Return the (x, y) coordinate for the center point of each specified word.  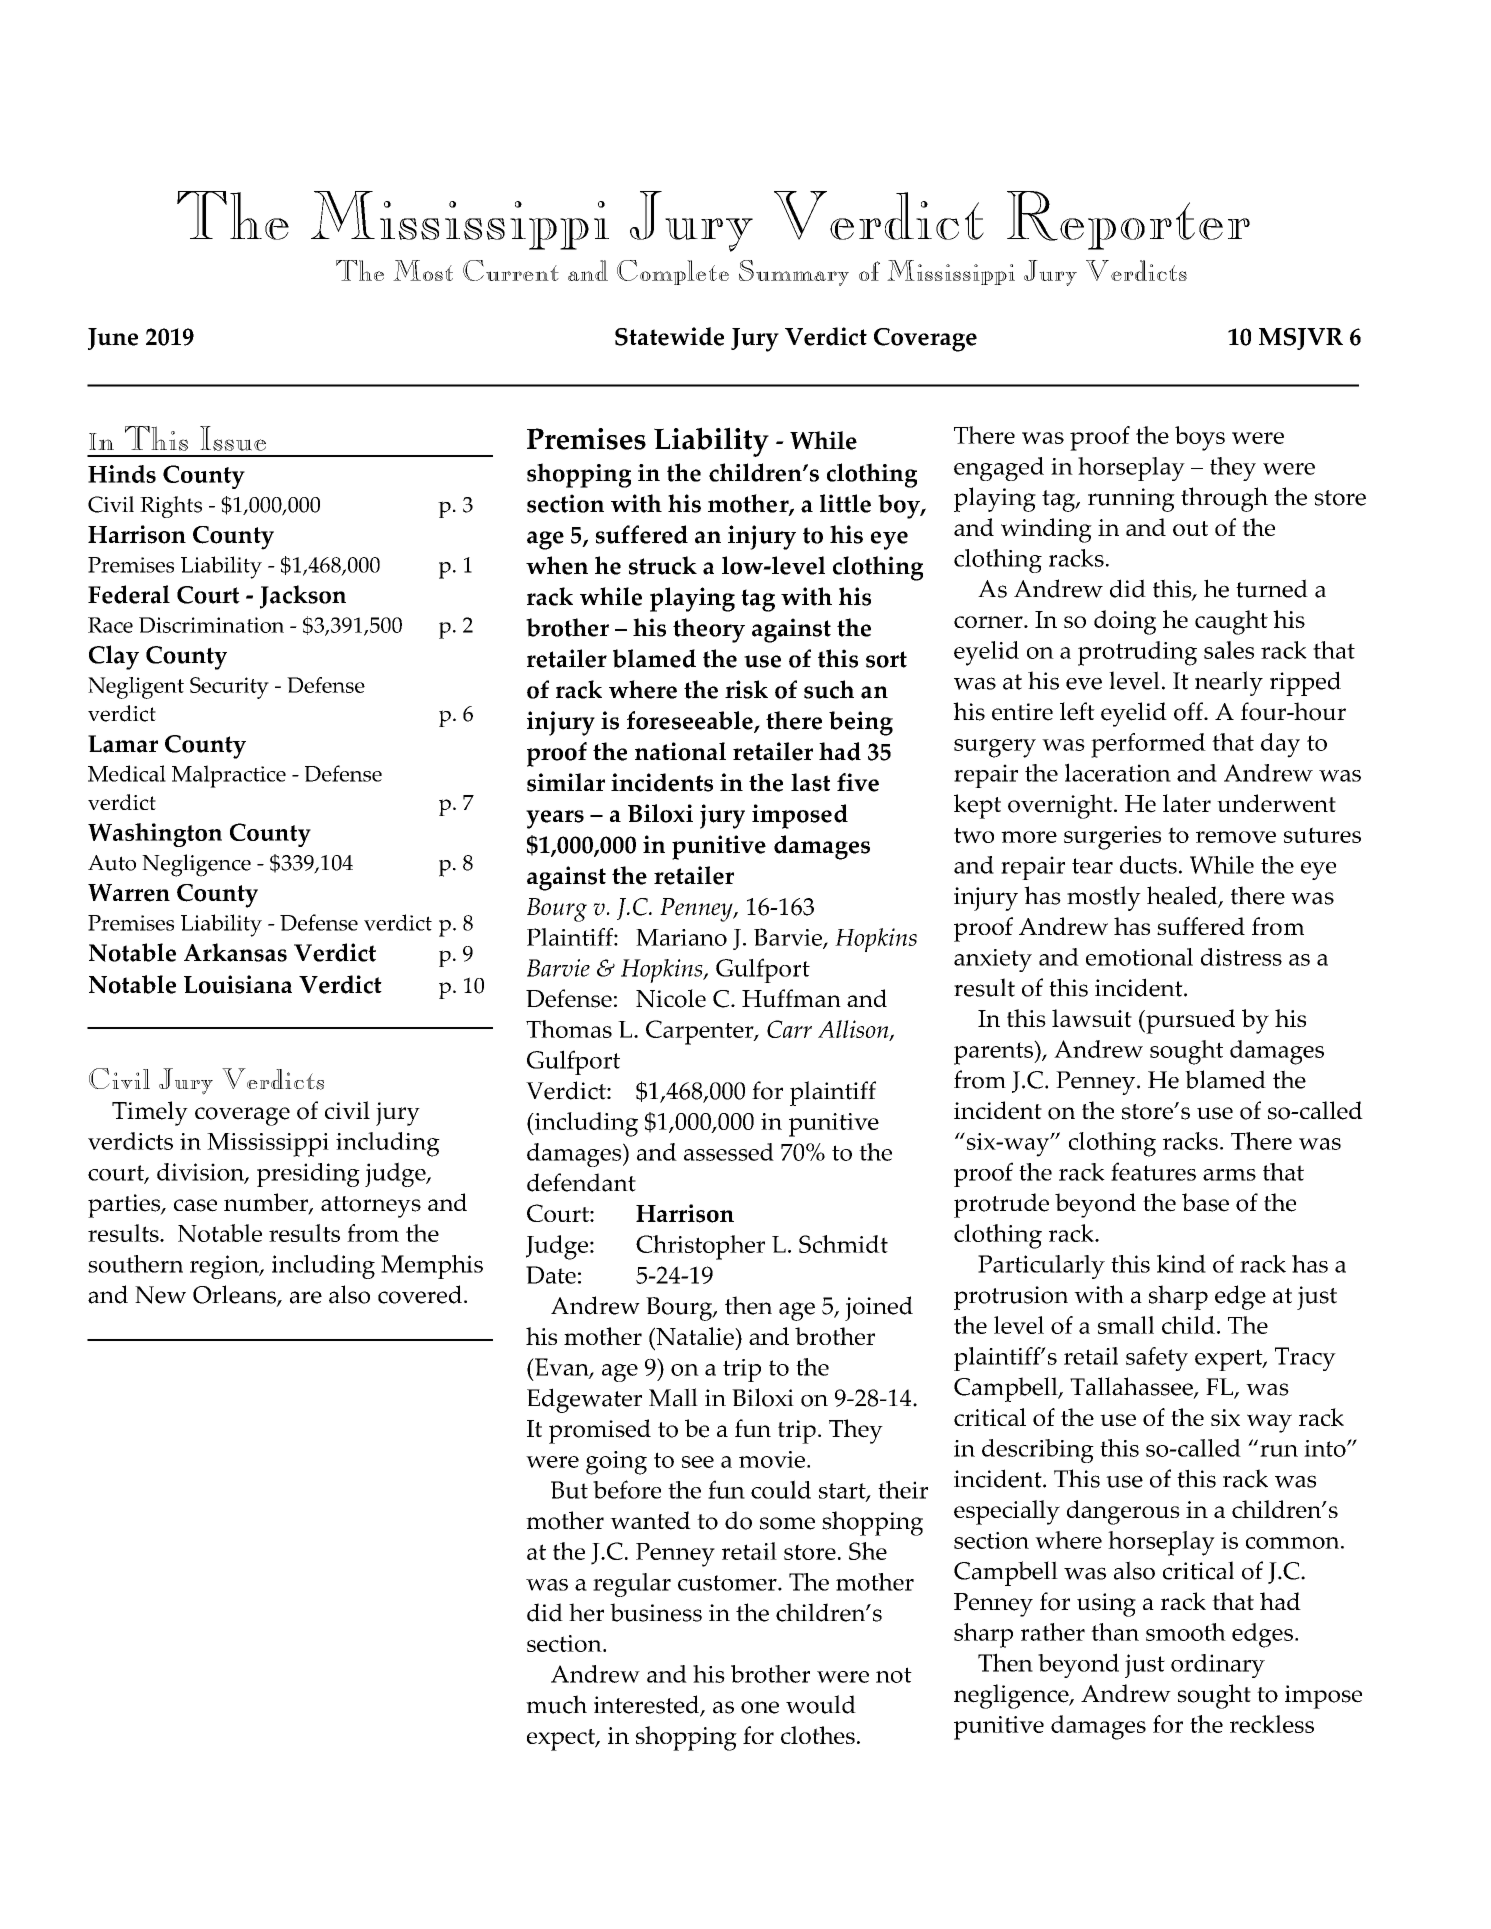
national (680, 751)
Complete (673, 272)
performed (1148, 745)
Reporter (1128, 220)
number (267, 1203)
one (760, 1707)
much (556, 1704)
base (1205, 1202)
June (113, 339)
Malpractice (229, 776)
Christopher (700, 1247)
